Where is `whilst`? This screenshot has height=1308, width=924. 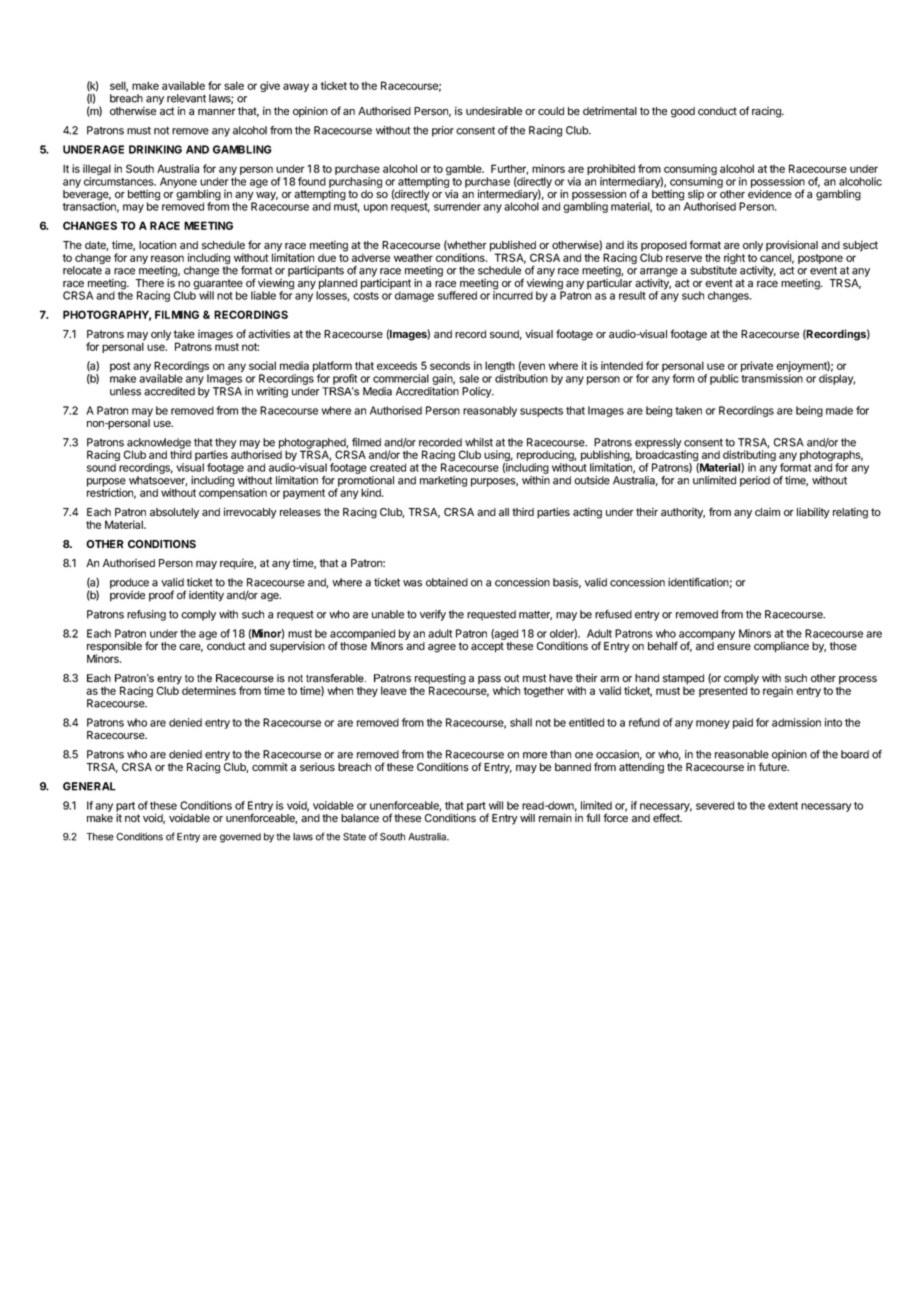
whilst is located at coordinates (479, 442).
